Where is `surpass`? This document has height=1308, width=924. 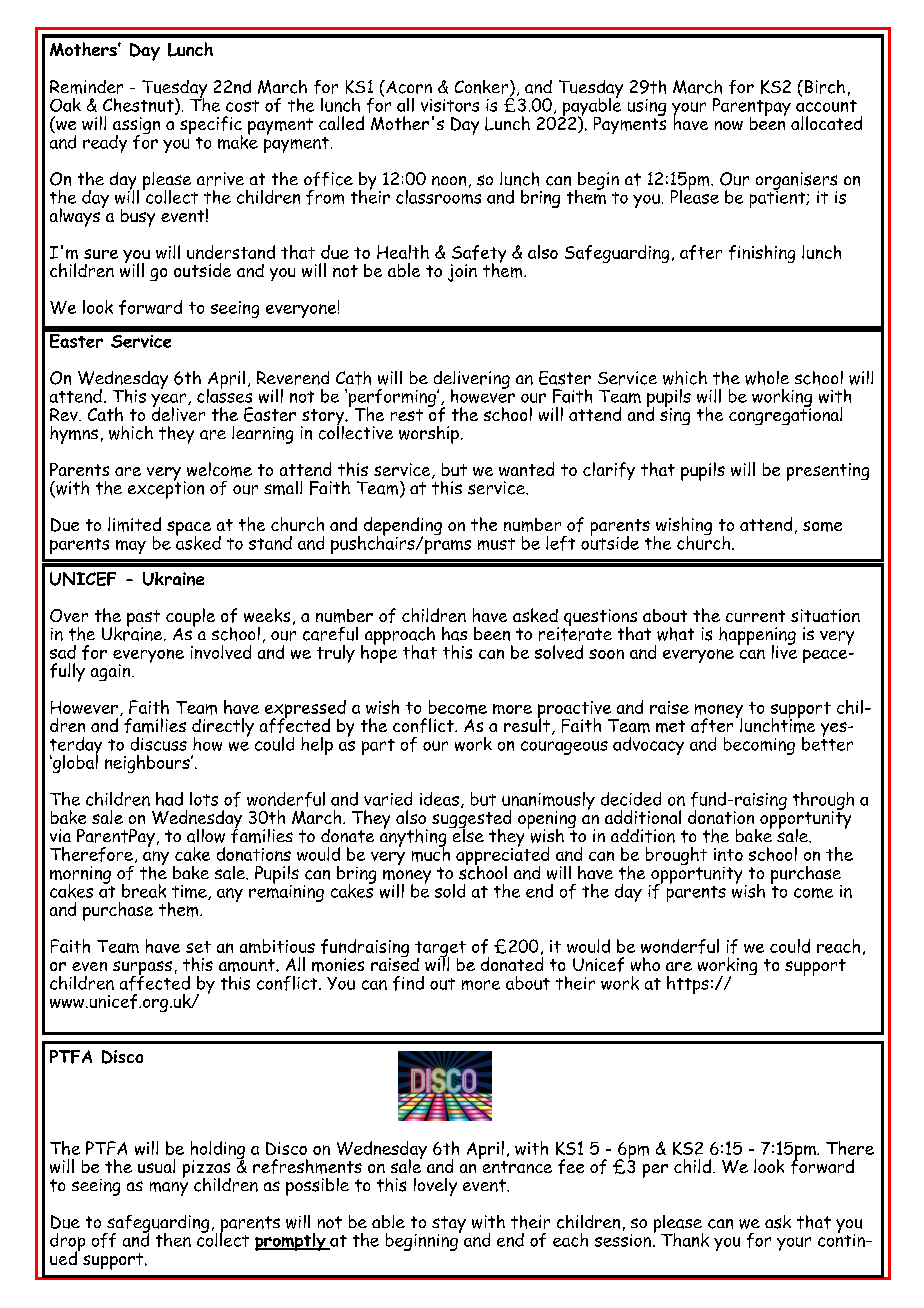 surpass is located at coordinates (142, 969).
